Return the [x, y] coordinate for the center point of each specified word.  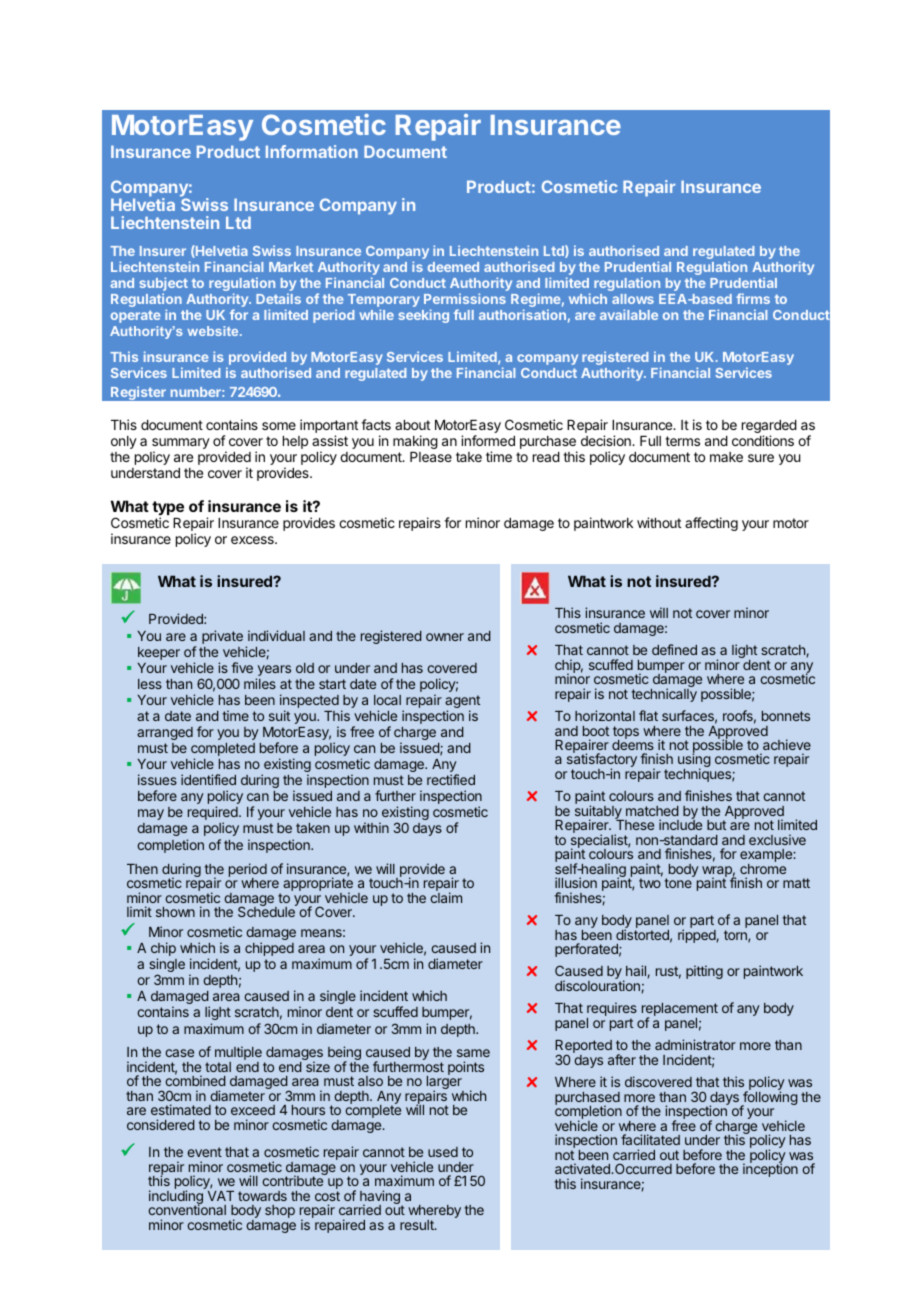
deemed [453, 267]
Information [312, 151]
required [214, 814]
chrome [763, 869]
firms [753, 298]
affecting [711, 524]
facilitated [650, 1139]
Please [431, 457]
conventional [187, 1209]
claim [446, 897]
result [418, 1225]
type [168, 509]
